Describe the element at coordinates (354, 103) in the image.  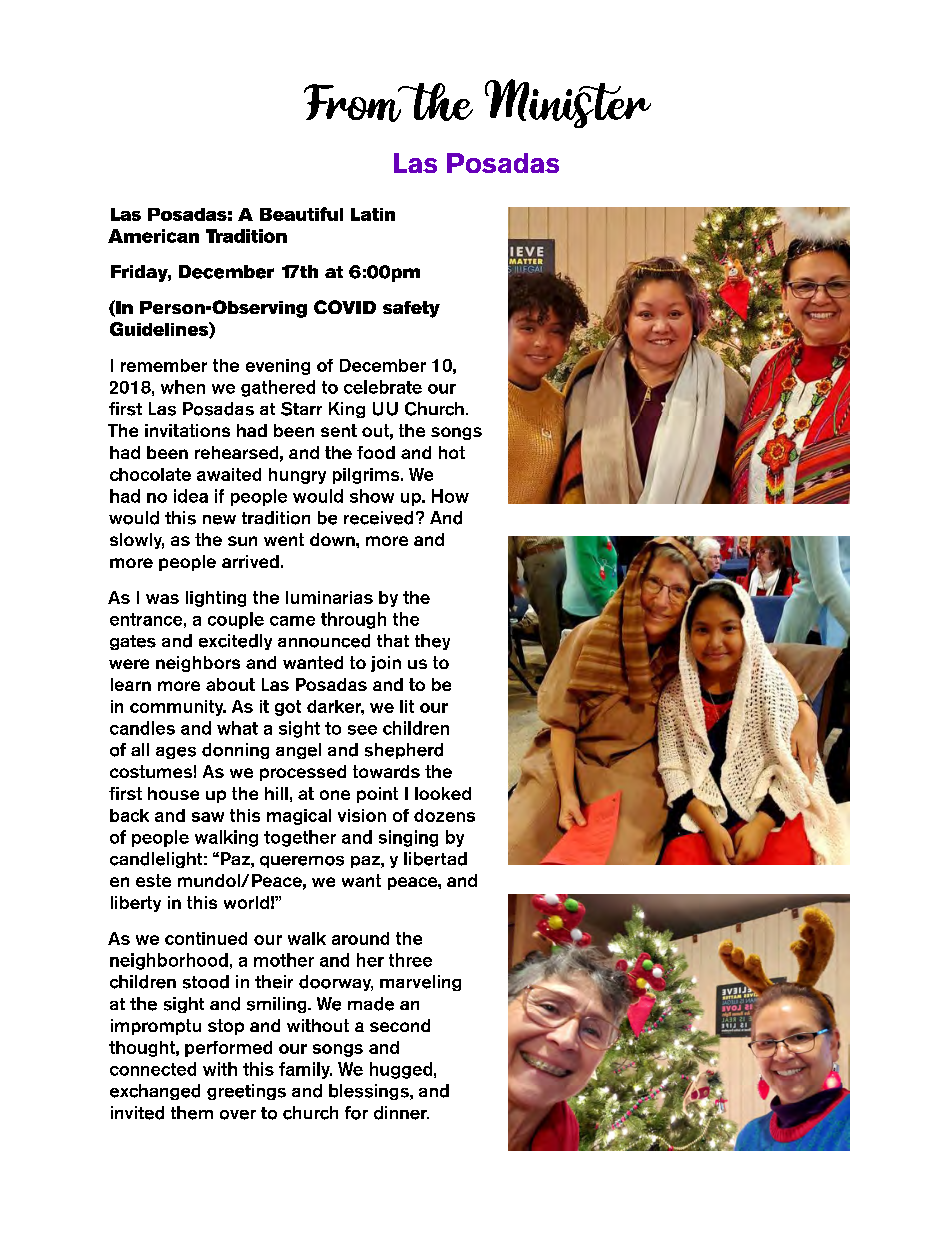
I see `From` at that location.
